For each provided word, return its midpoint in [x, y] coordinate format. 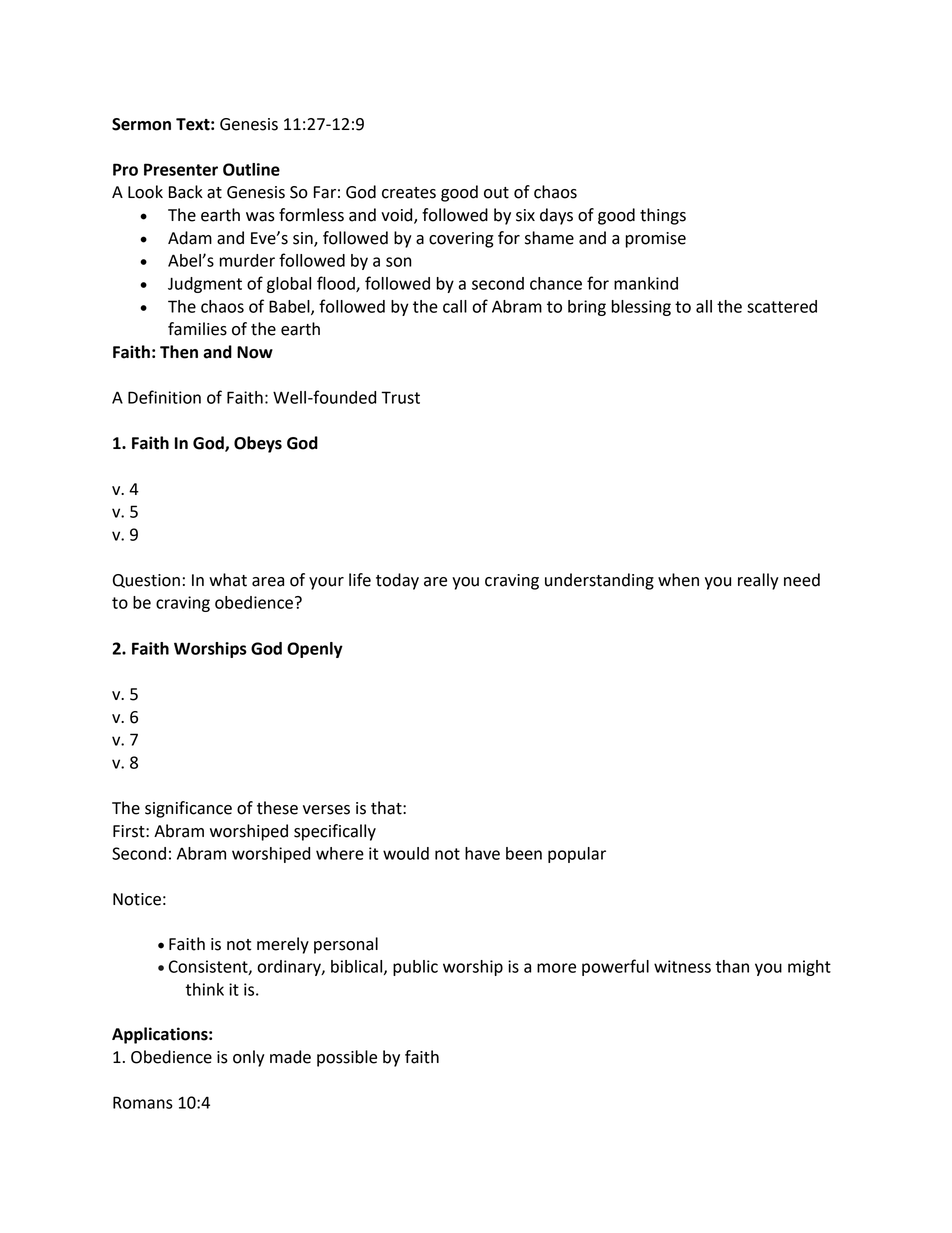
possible [347, 1058]
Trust [400, 397]
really [758, 581]
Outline [251, 169]
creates [409, 193]
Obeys [258, 444]
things [663, 216]
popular [577, 855]
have [482, 853]
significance [188, 809]
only [249, 1058]
